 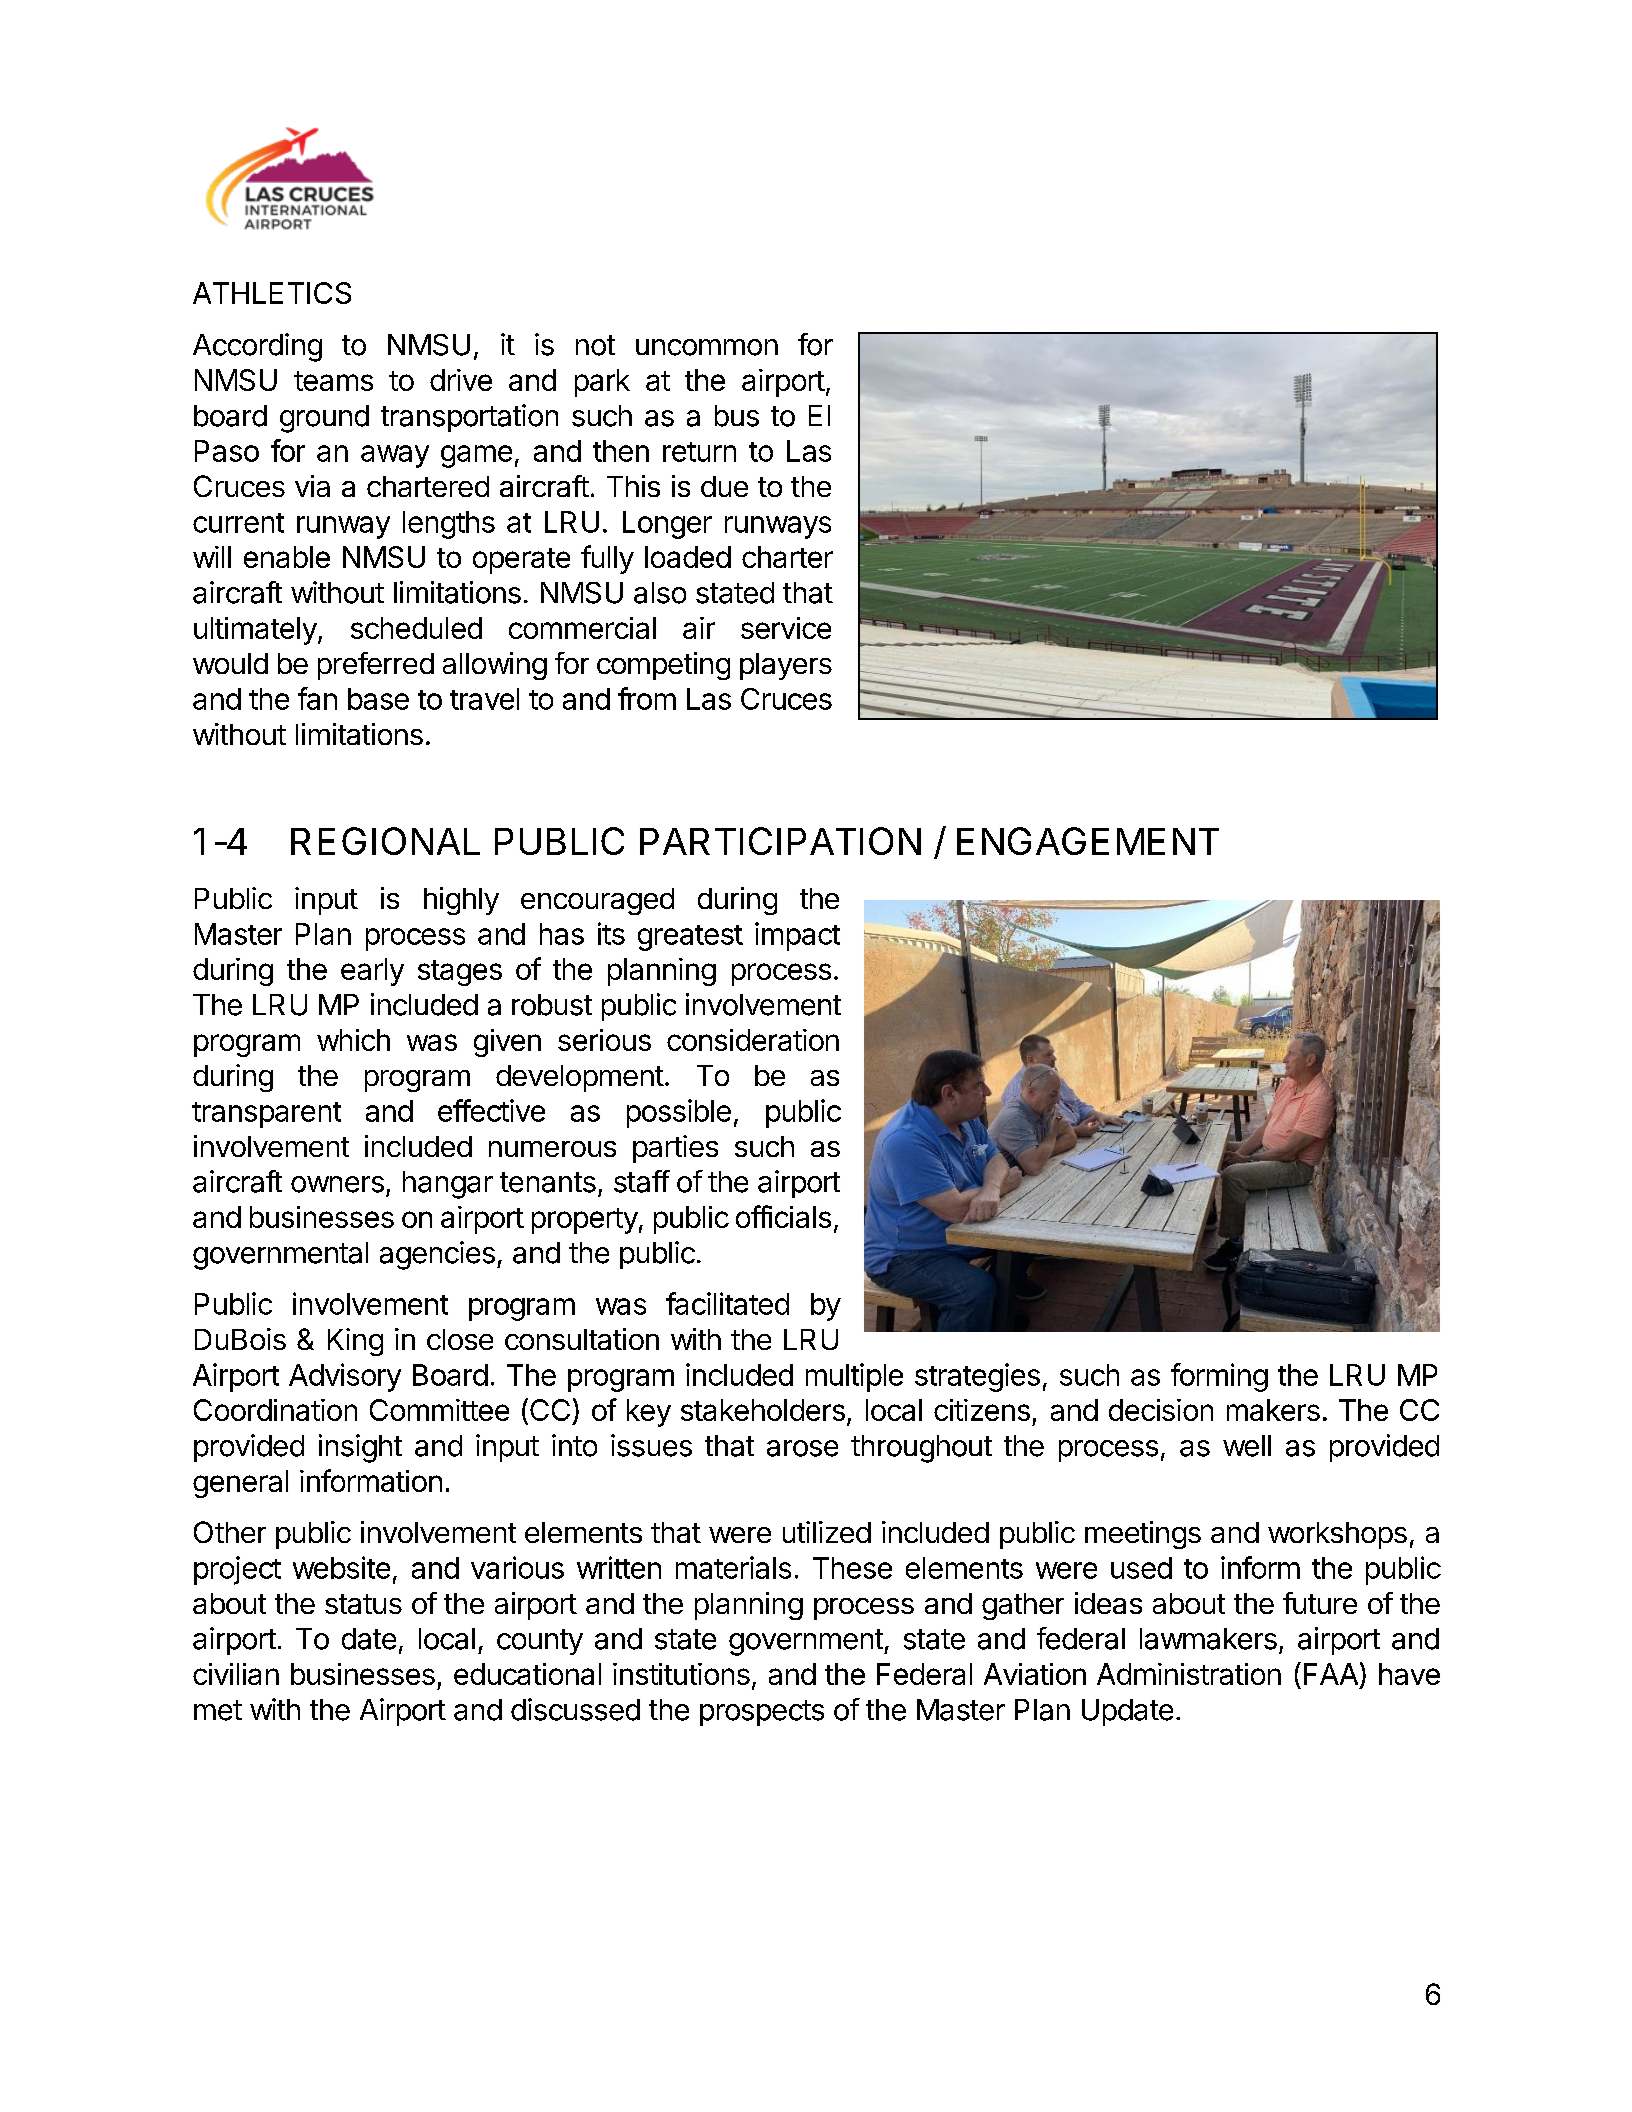 I want to click on teams, so click(x=333, y=381).
